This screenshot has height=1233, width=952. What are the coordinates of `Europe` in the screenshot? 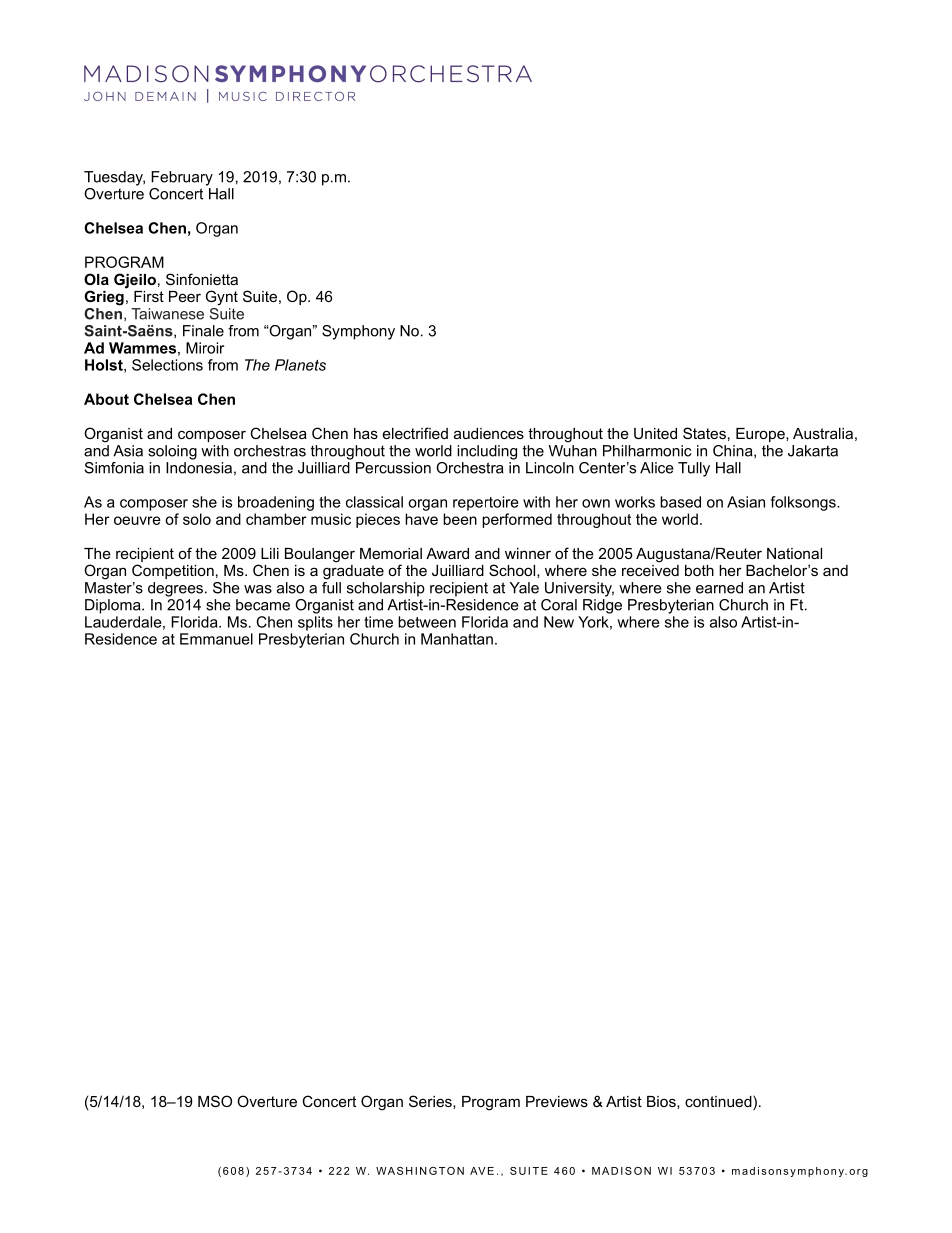 It's located at (761, 435).
